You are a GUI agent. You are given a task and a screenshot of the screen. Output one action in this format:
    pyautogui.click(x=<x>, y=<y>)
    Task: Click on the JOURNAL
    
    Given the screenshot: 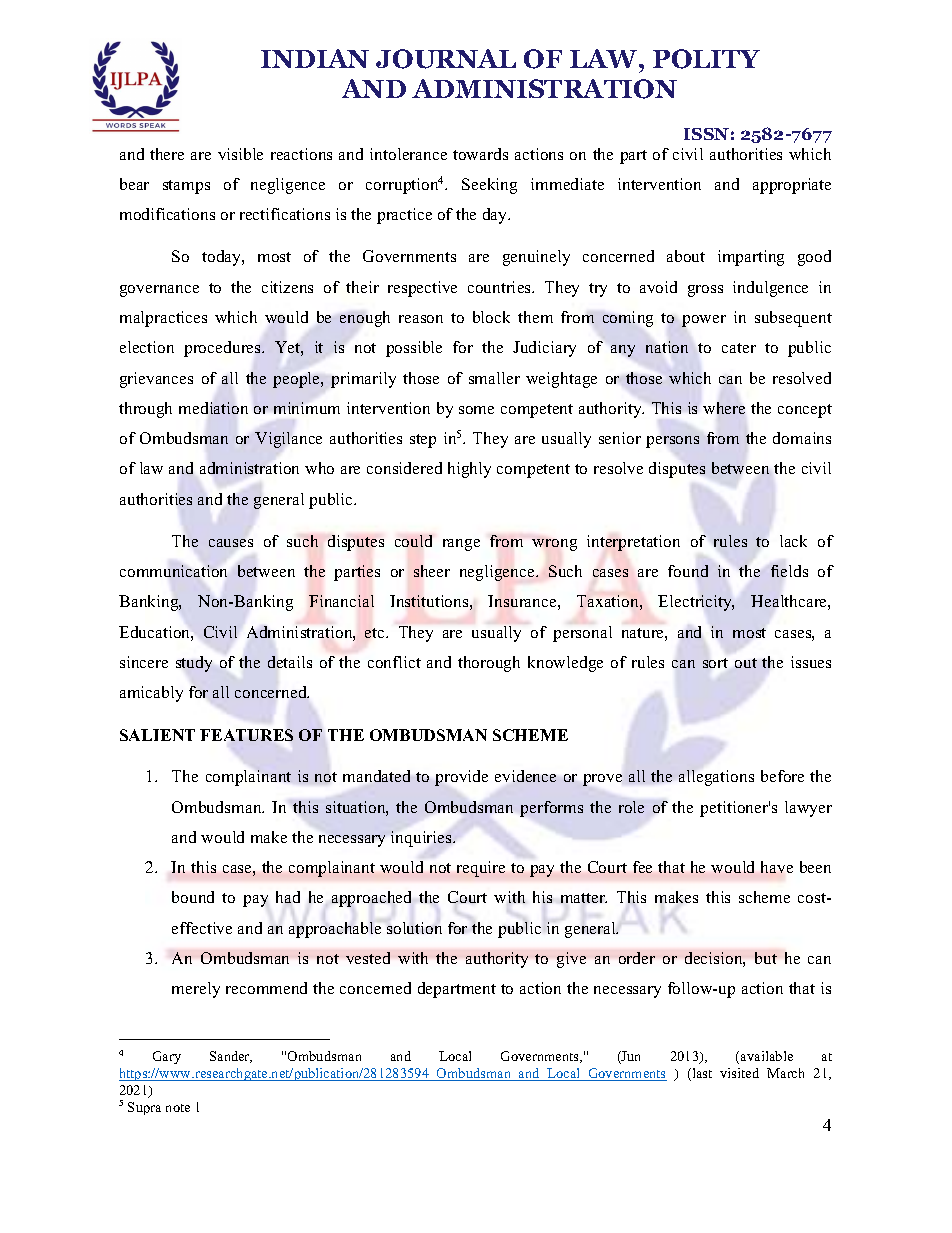 What is the action you would take?
    pyautogui.click(x=446, y=59)
